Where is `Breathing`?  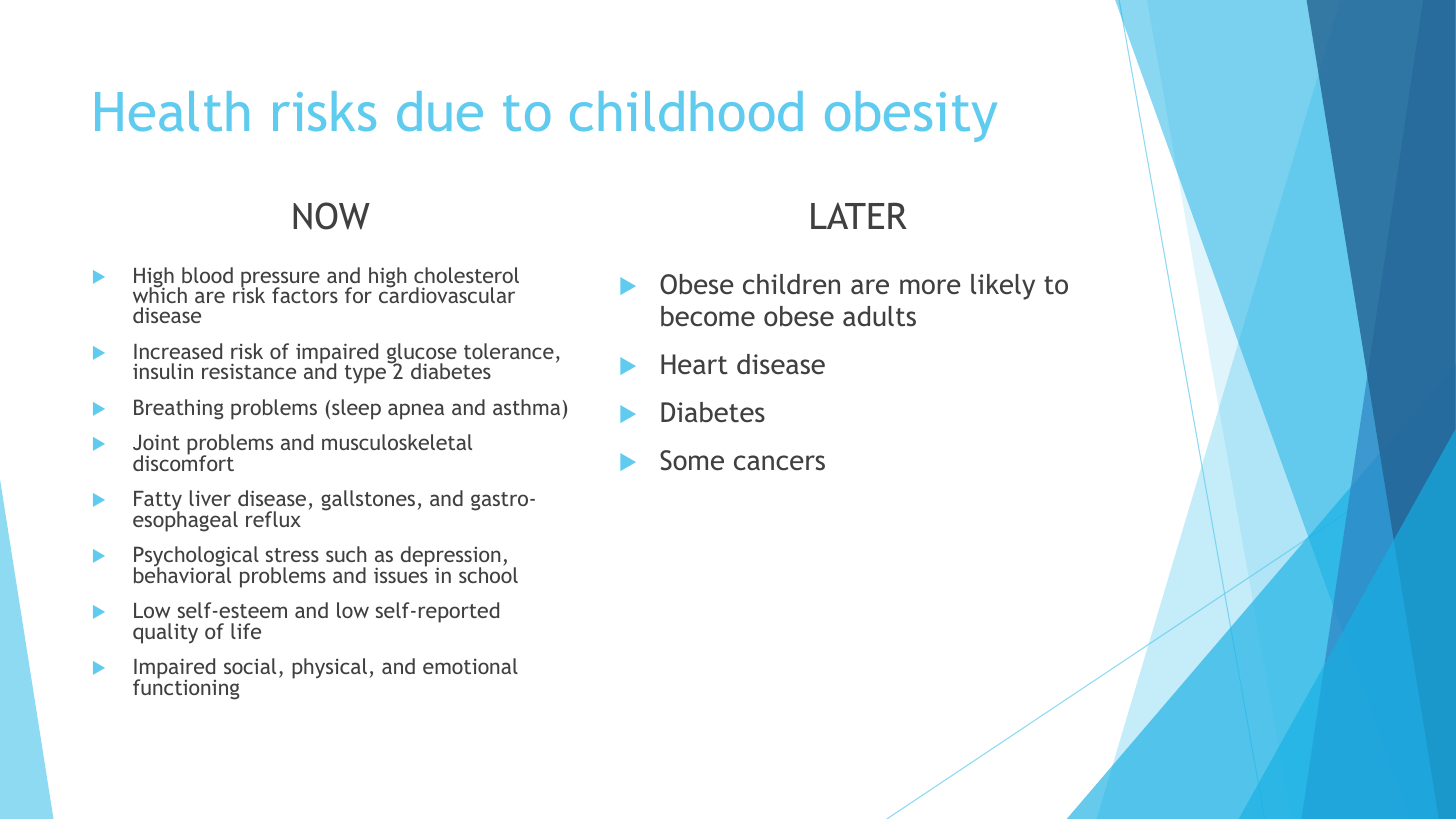 Breathing is located at coordinates (178, 409).
